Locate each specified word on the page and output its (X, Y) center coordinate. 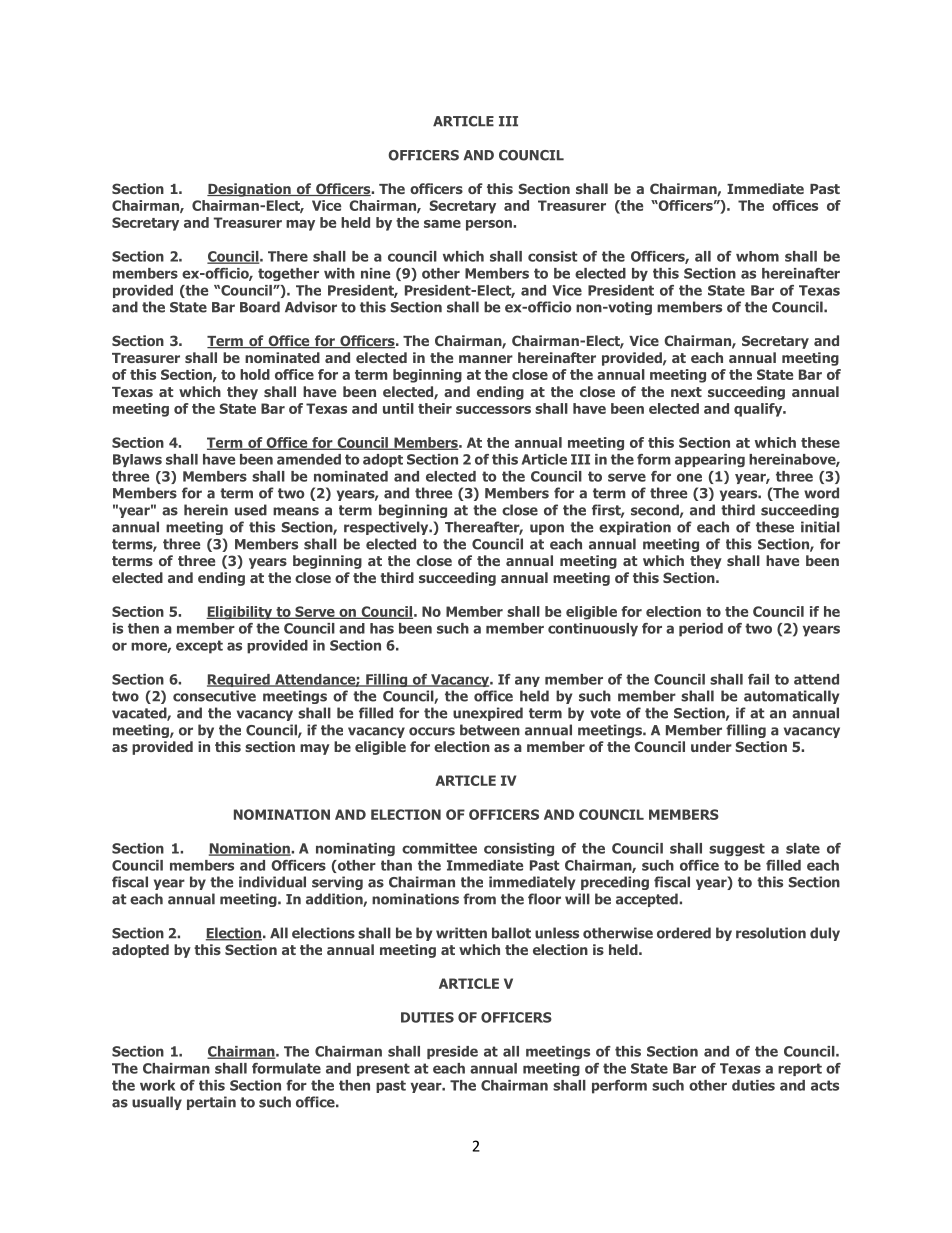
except (199, 647)
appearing (710, 460)
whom (757, 256)
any (527, 681)
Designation (250, 190)
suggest (737, 849)
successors (493, 410)
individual (272, 882)
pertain (211, 1103)
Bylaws (137, 460)
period (701, 630)
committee (439, 848)
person (490, 225)
